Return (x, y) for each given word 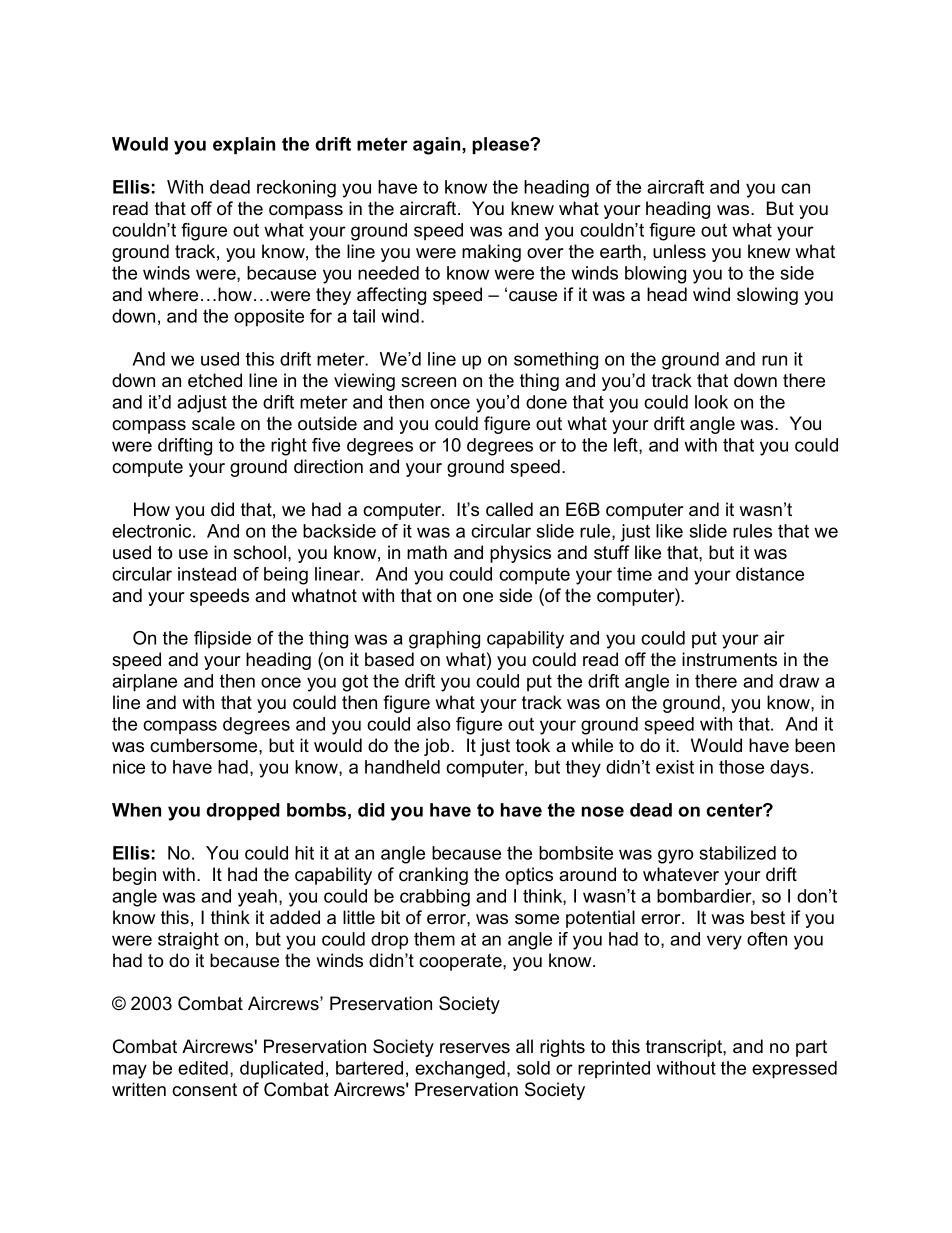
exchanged (460, 1070)
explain (244, 145)
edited (203, 1068)
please (502, 145)
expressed (794, 1070)
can (795, 188)
